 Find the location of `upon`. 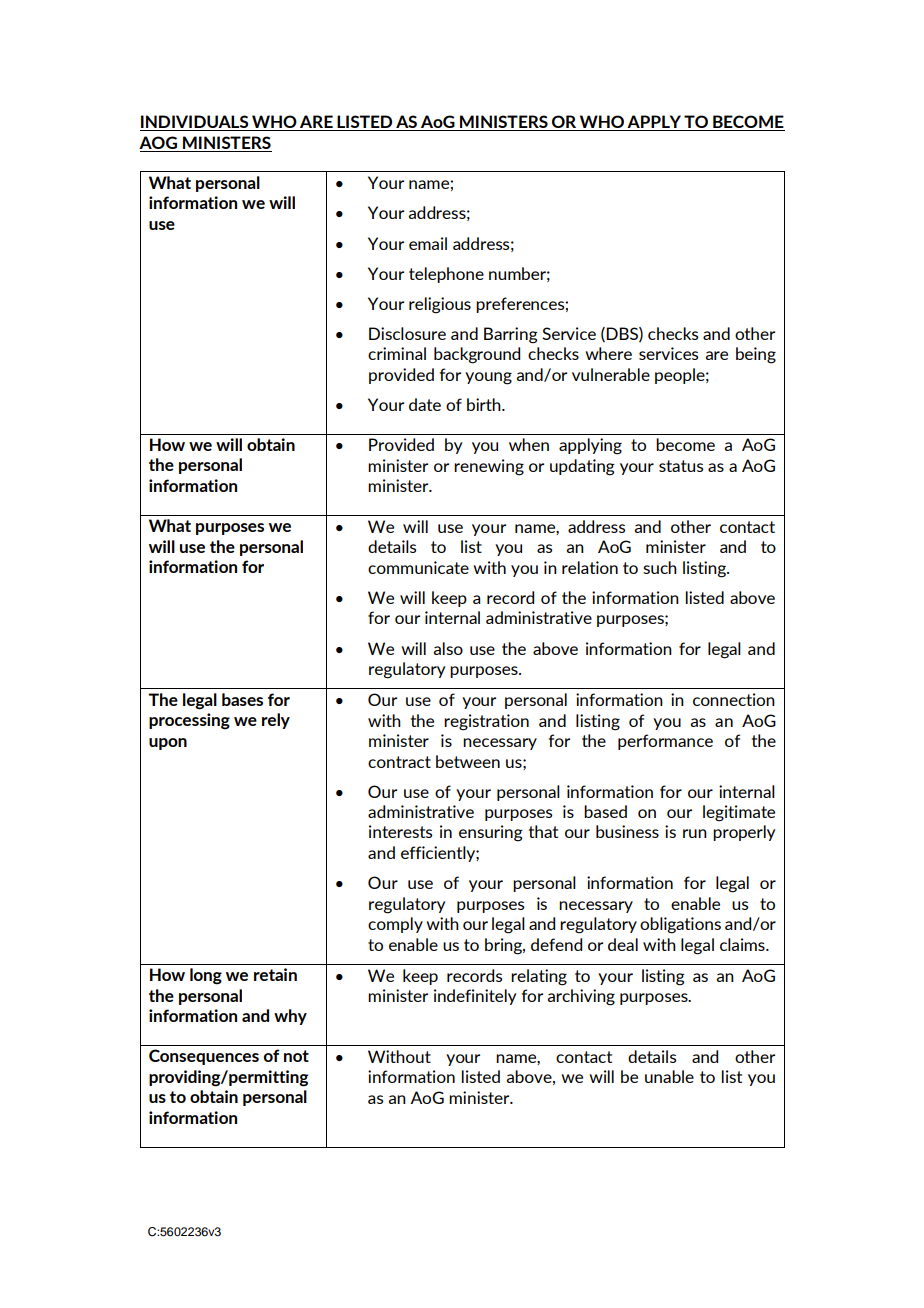

upon is located at coordinates (168, 744).
